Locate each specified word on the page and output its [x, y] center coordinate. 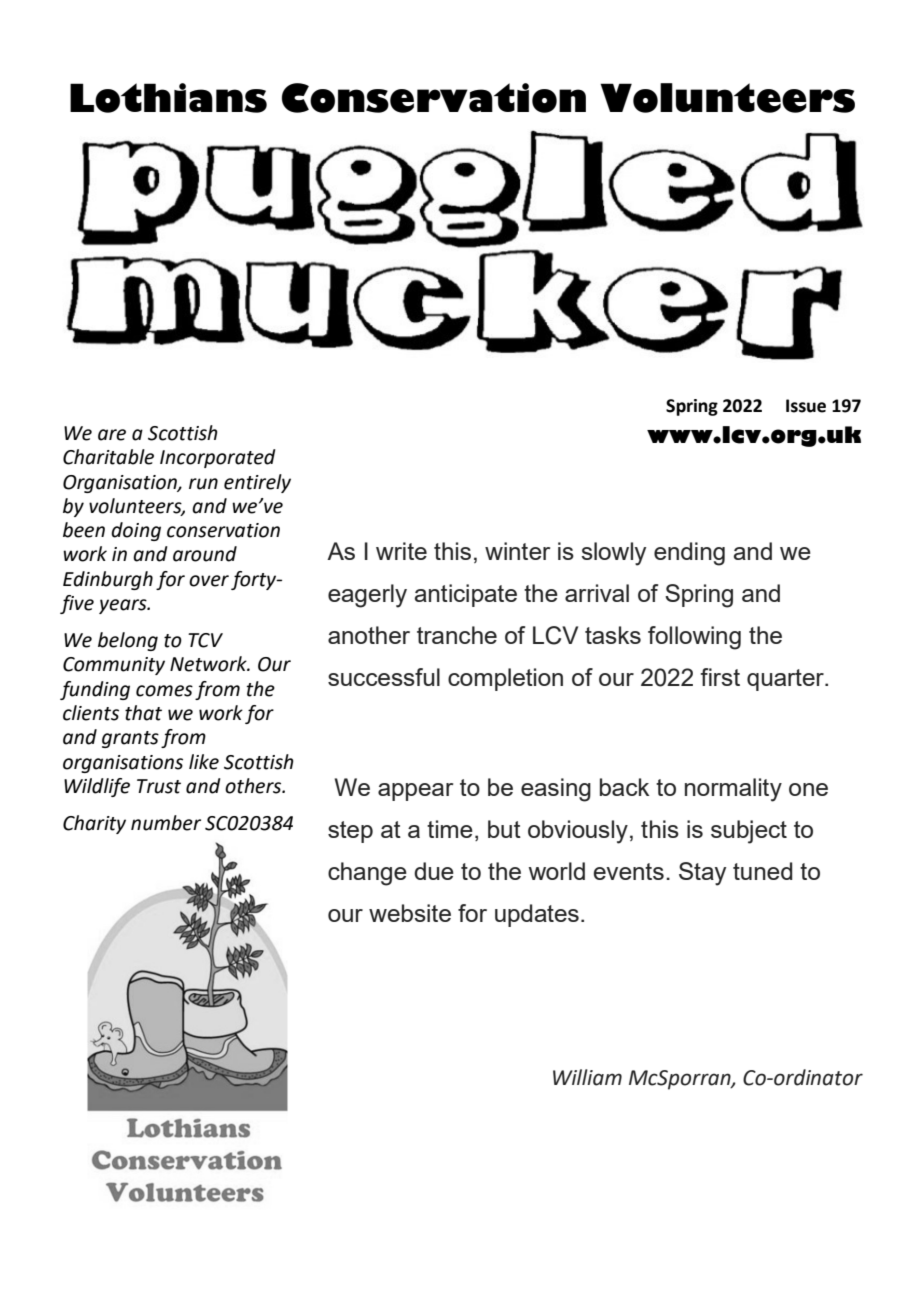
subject [749, 832]
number [166, 823]
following [694, 638]
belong [128, 641]
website [410, 913]
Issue [806, 406]
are [112, 435]
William [587, 1077]
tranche [457, 635]
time [450, 829]
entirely [257, 483]
